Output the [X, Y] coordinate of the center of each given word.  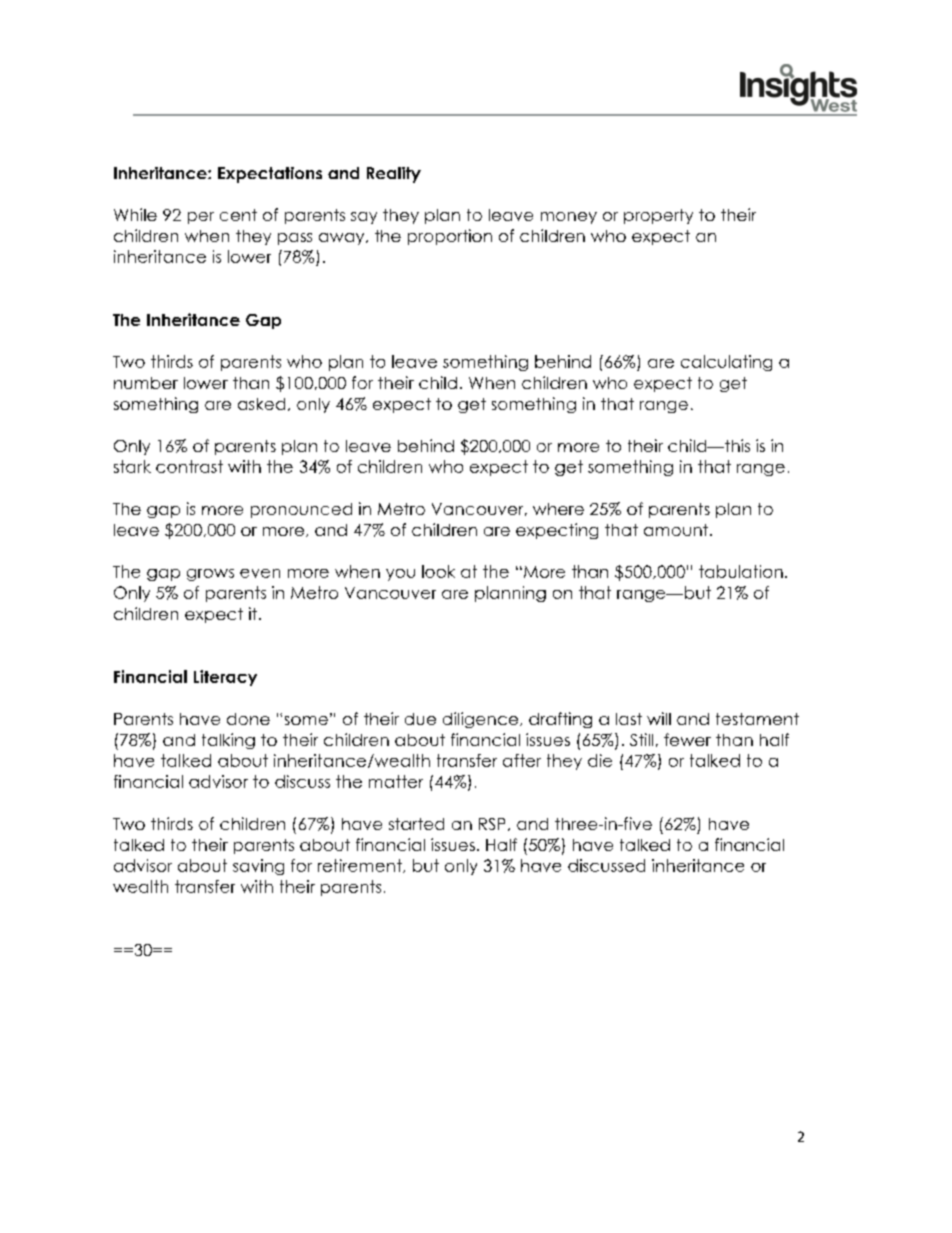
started [416, 824]
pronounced [301, 510]
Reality [394, 175]
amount [677, 530]
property [658, 216]
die [600, 760]
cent [238, 215]
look [438, 571]
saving [258, 867]
